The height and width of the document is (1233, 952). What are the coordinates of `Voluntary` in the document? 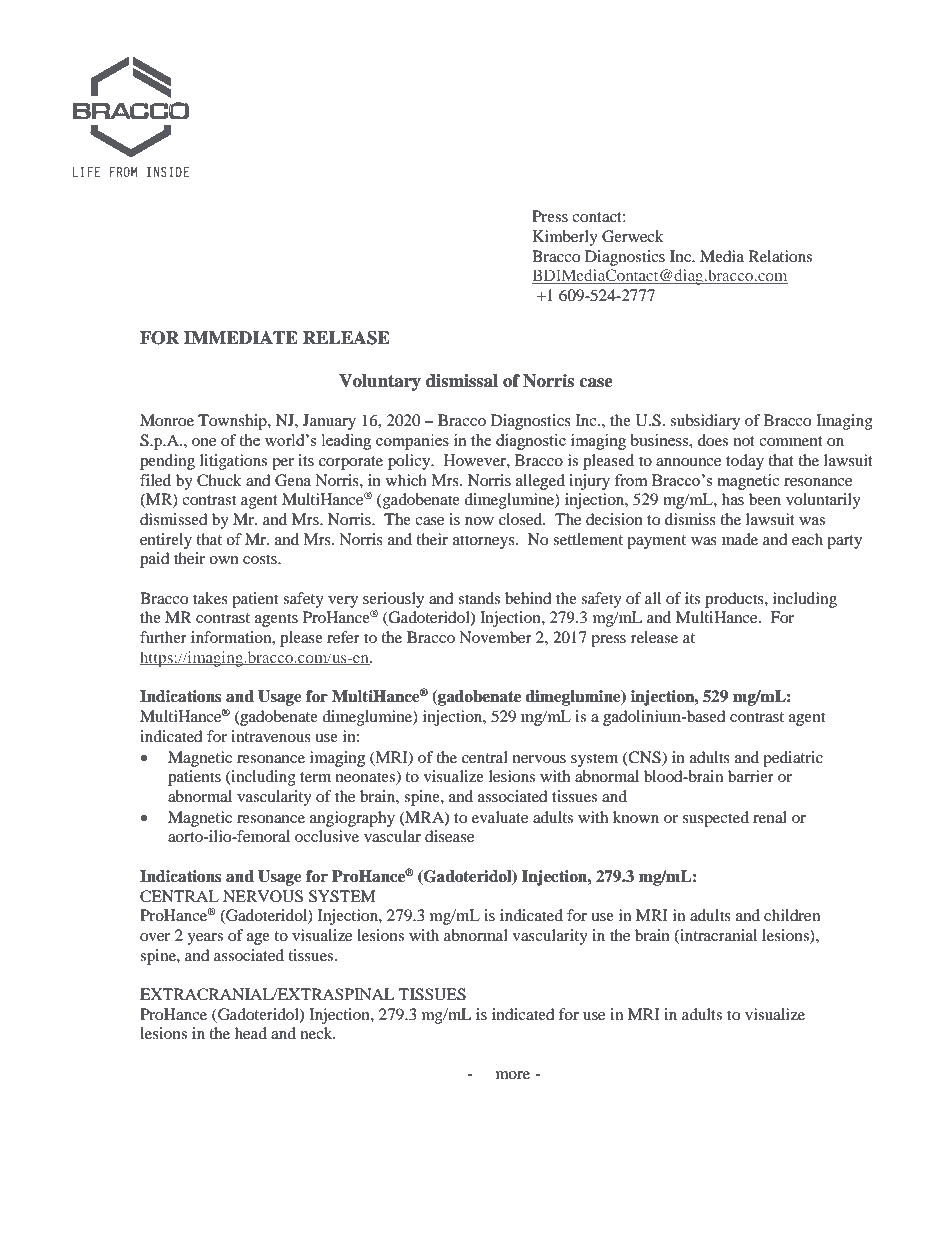 It's located at (380, 382).
